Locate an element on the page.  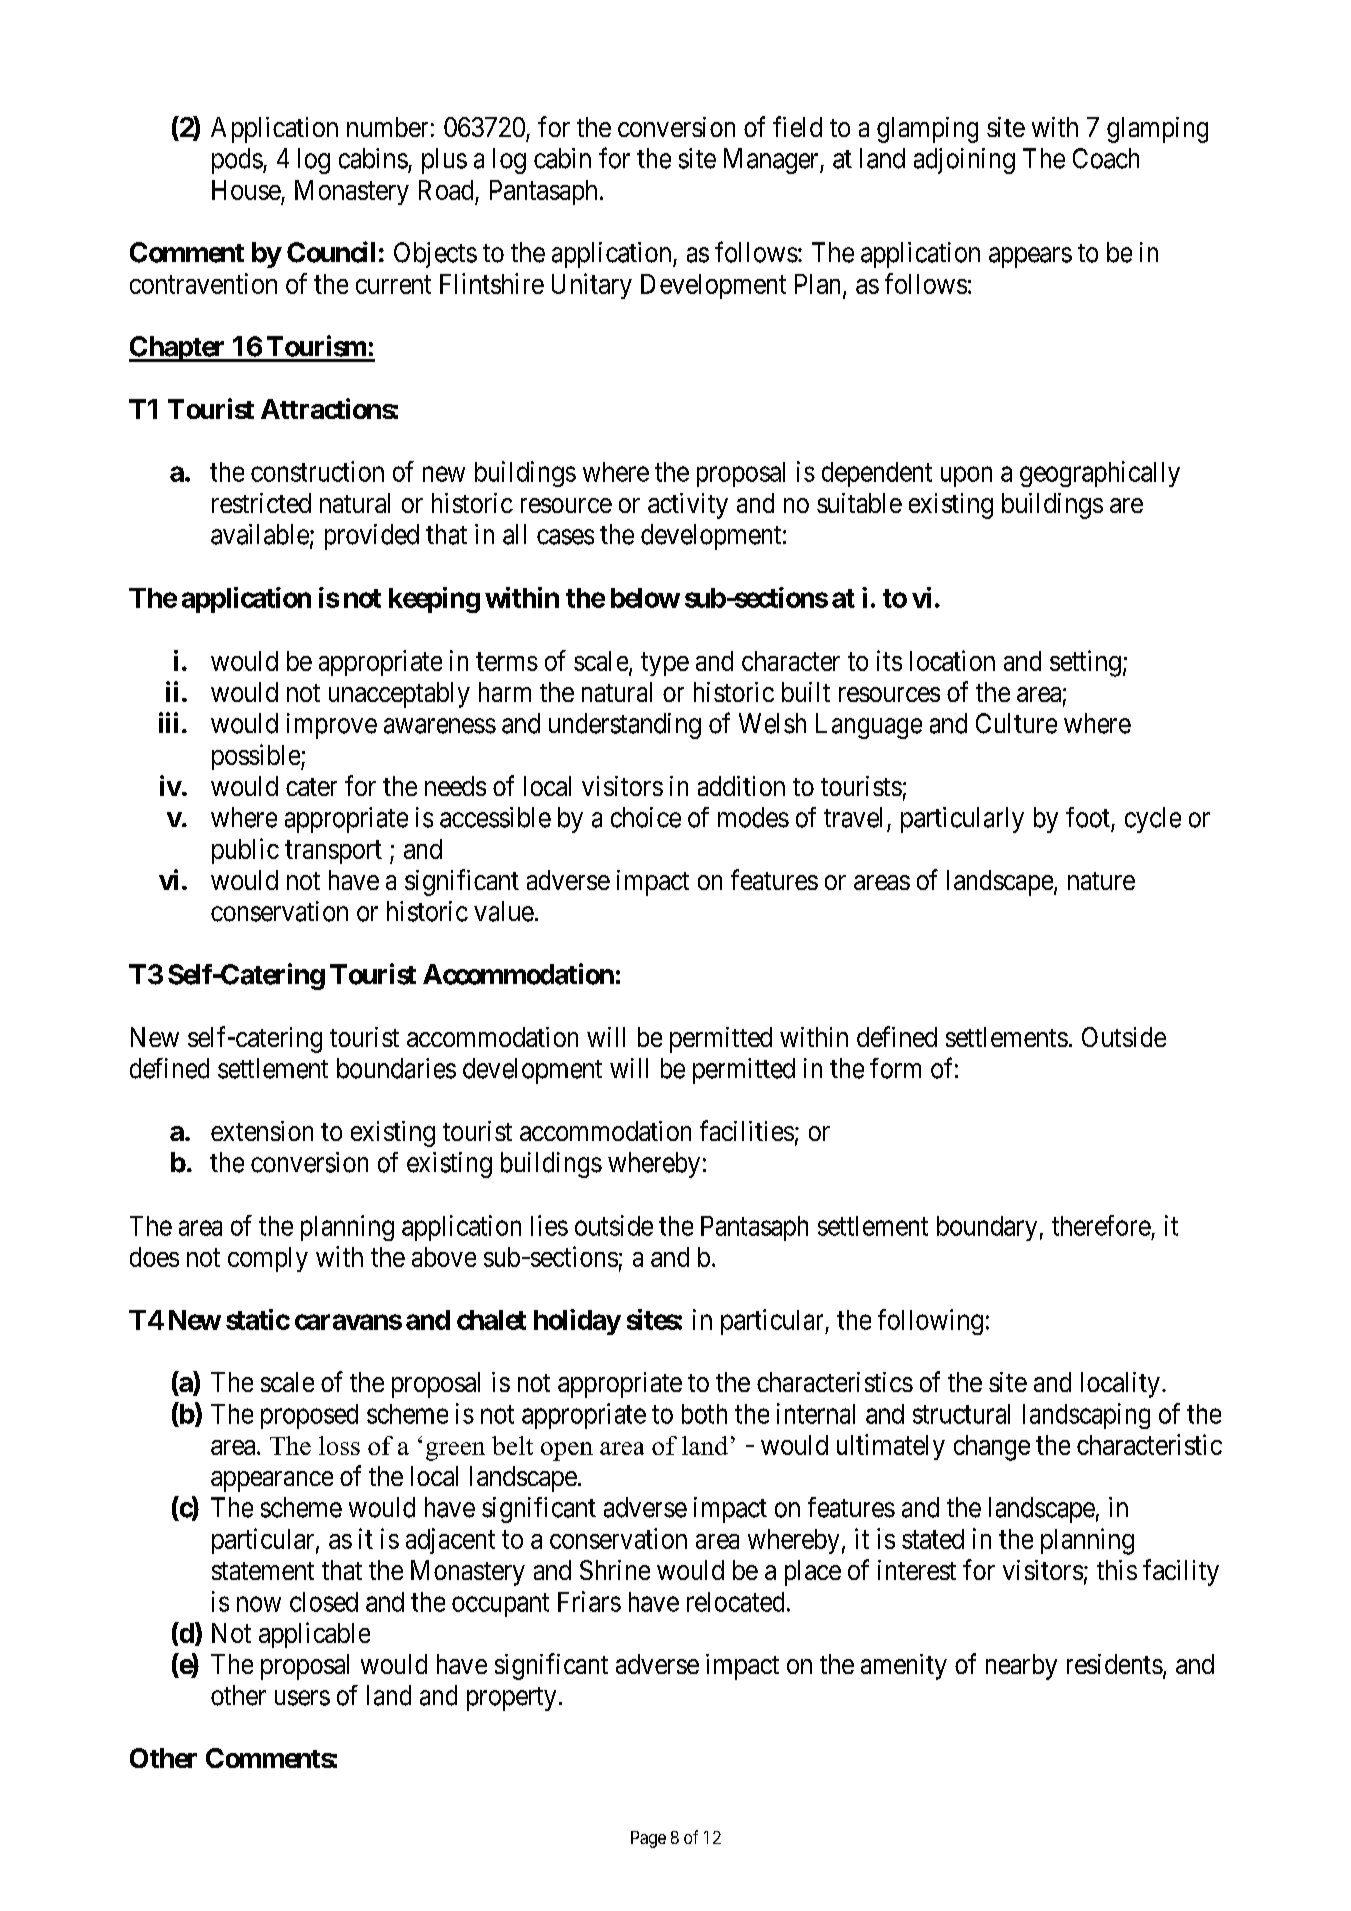
understanding is located at coordinates (625, 726).
